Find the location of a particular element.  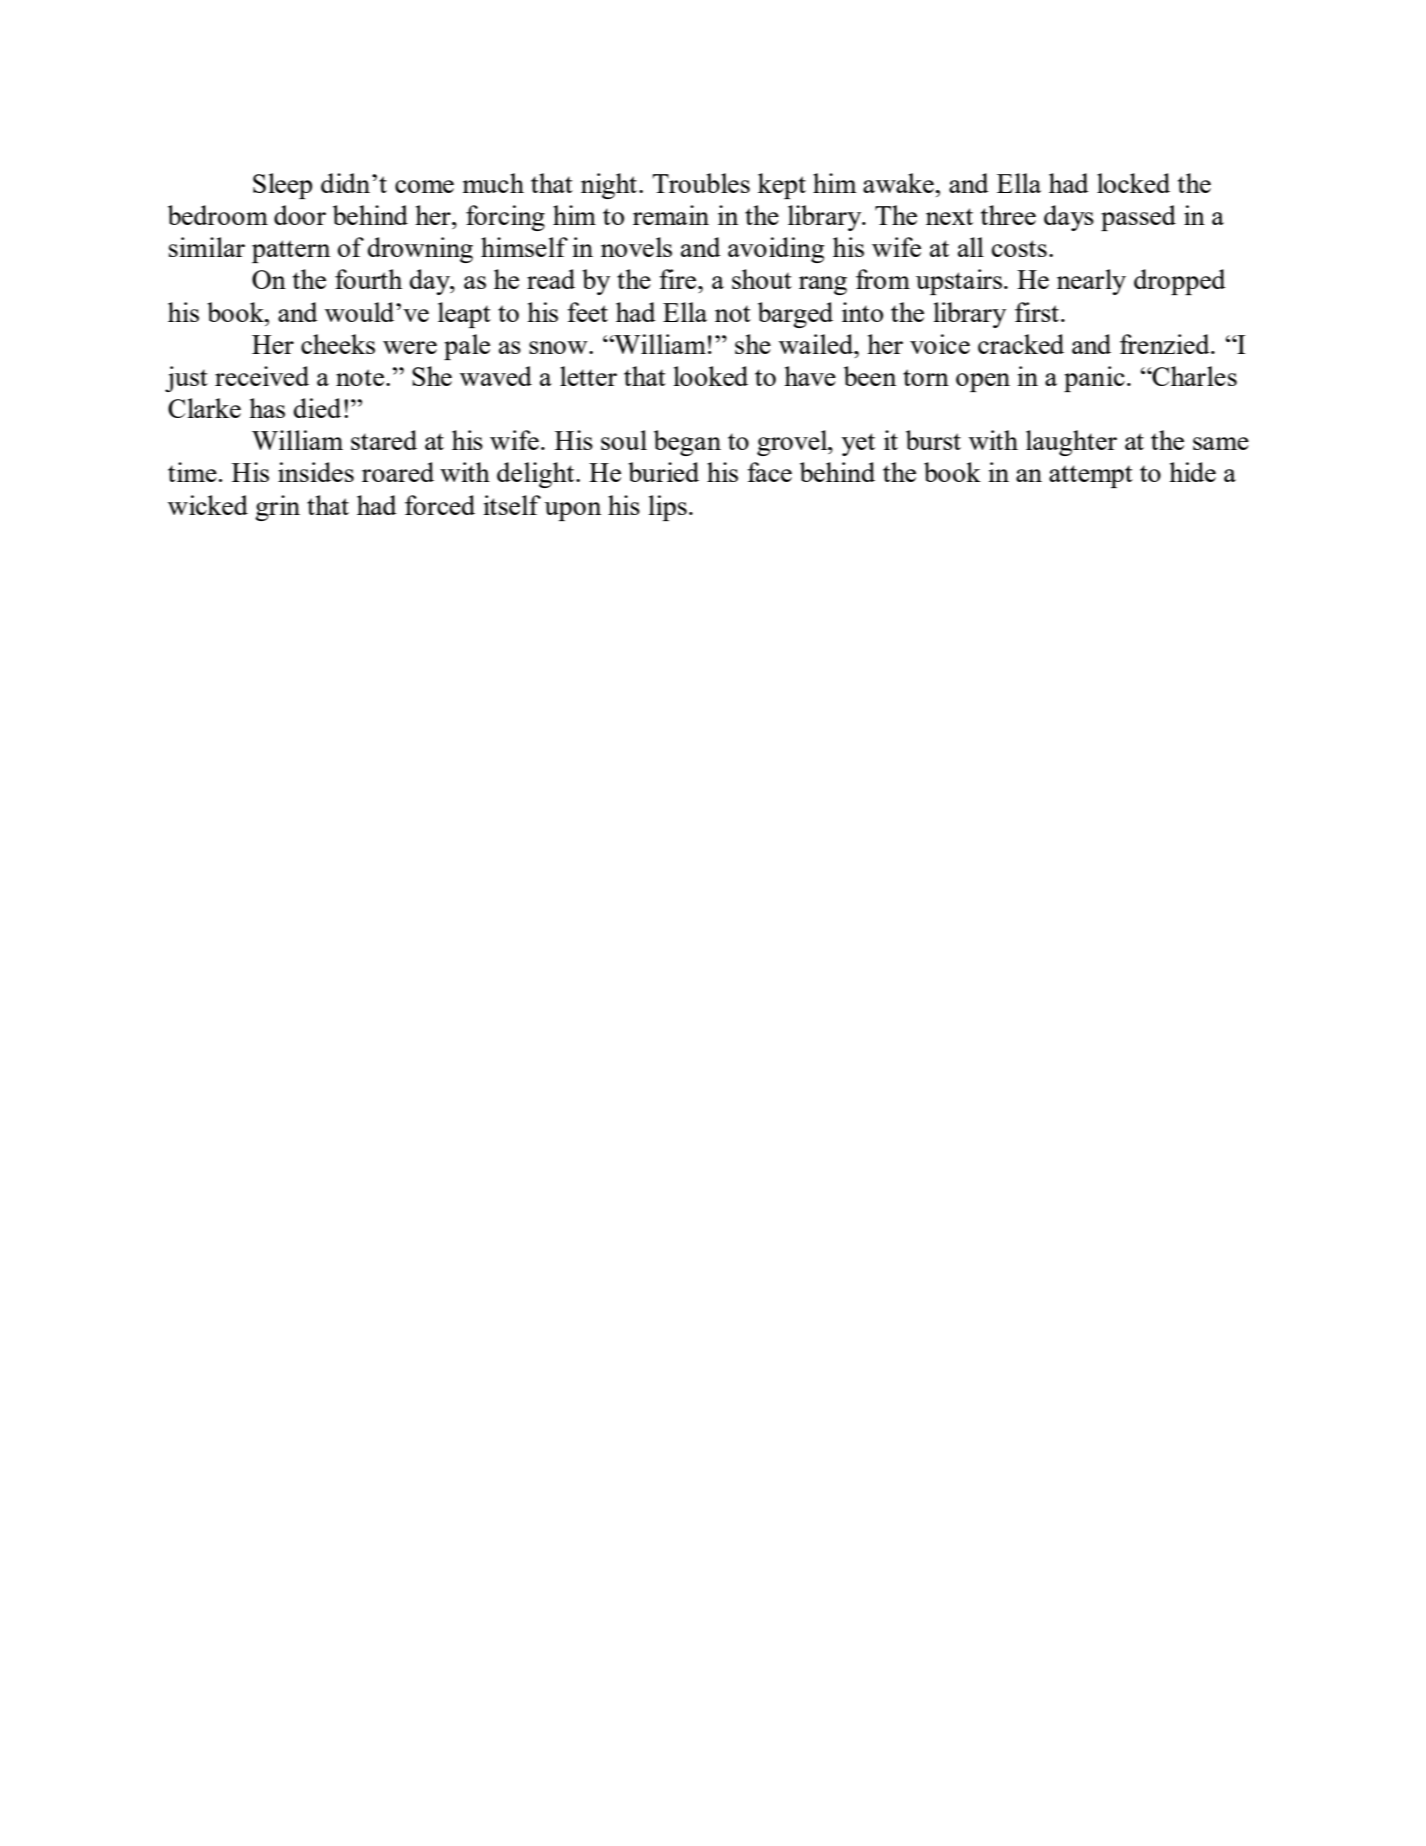

locked is located at coordinates (1133, 183).
